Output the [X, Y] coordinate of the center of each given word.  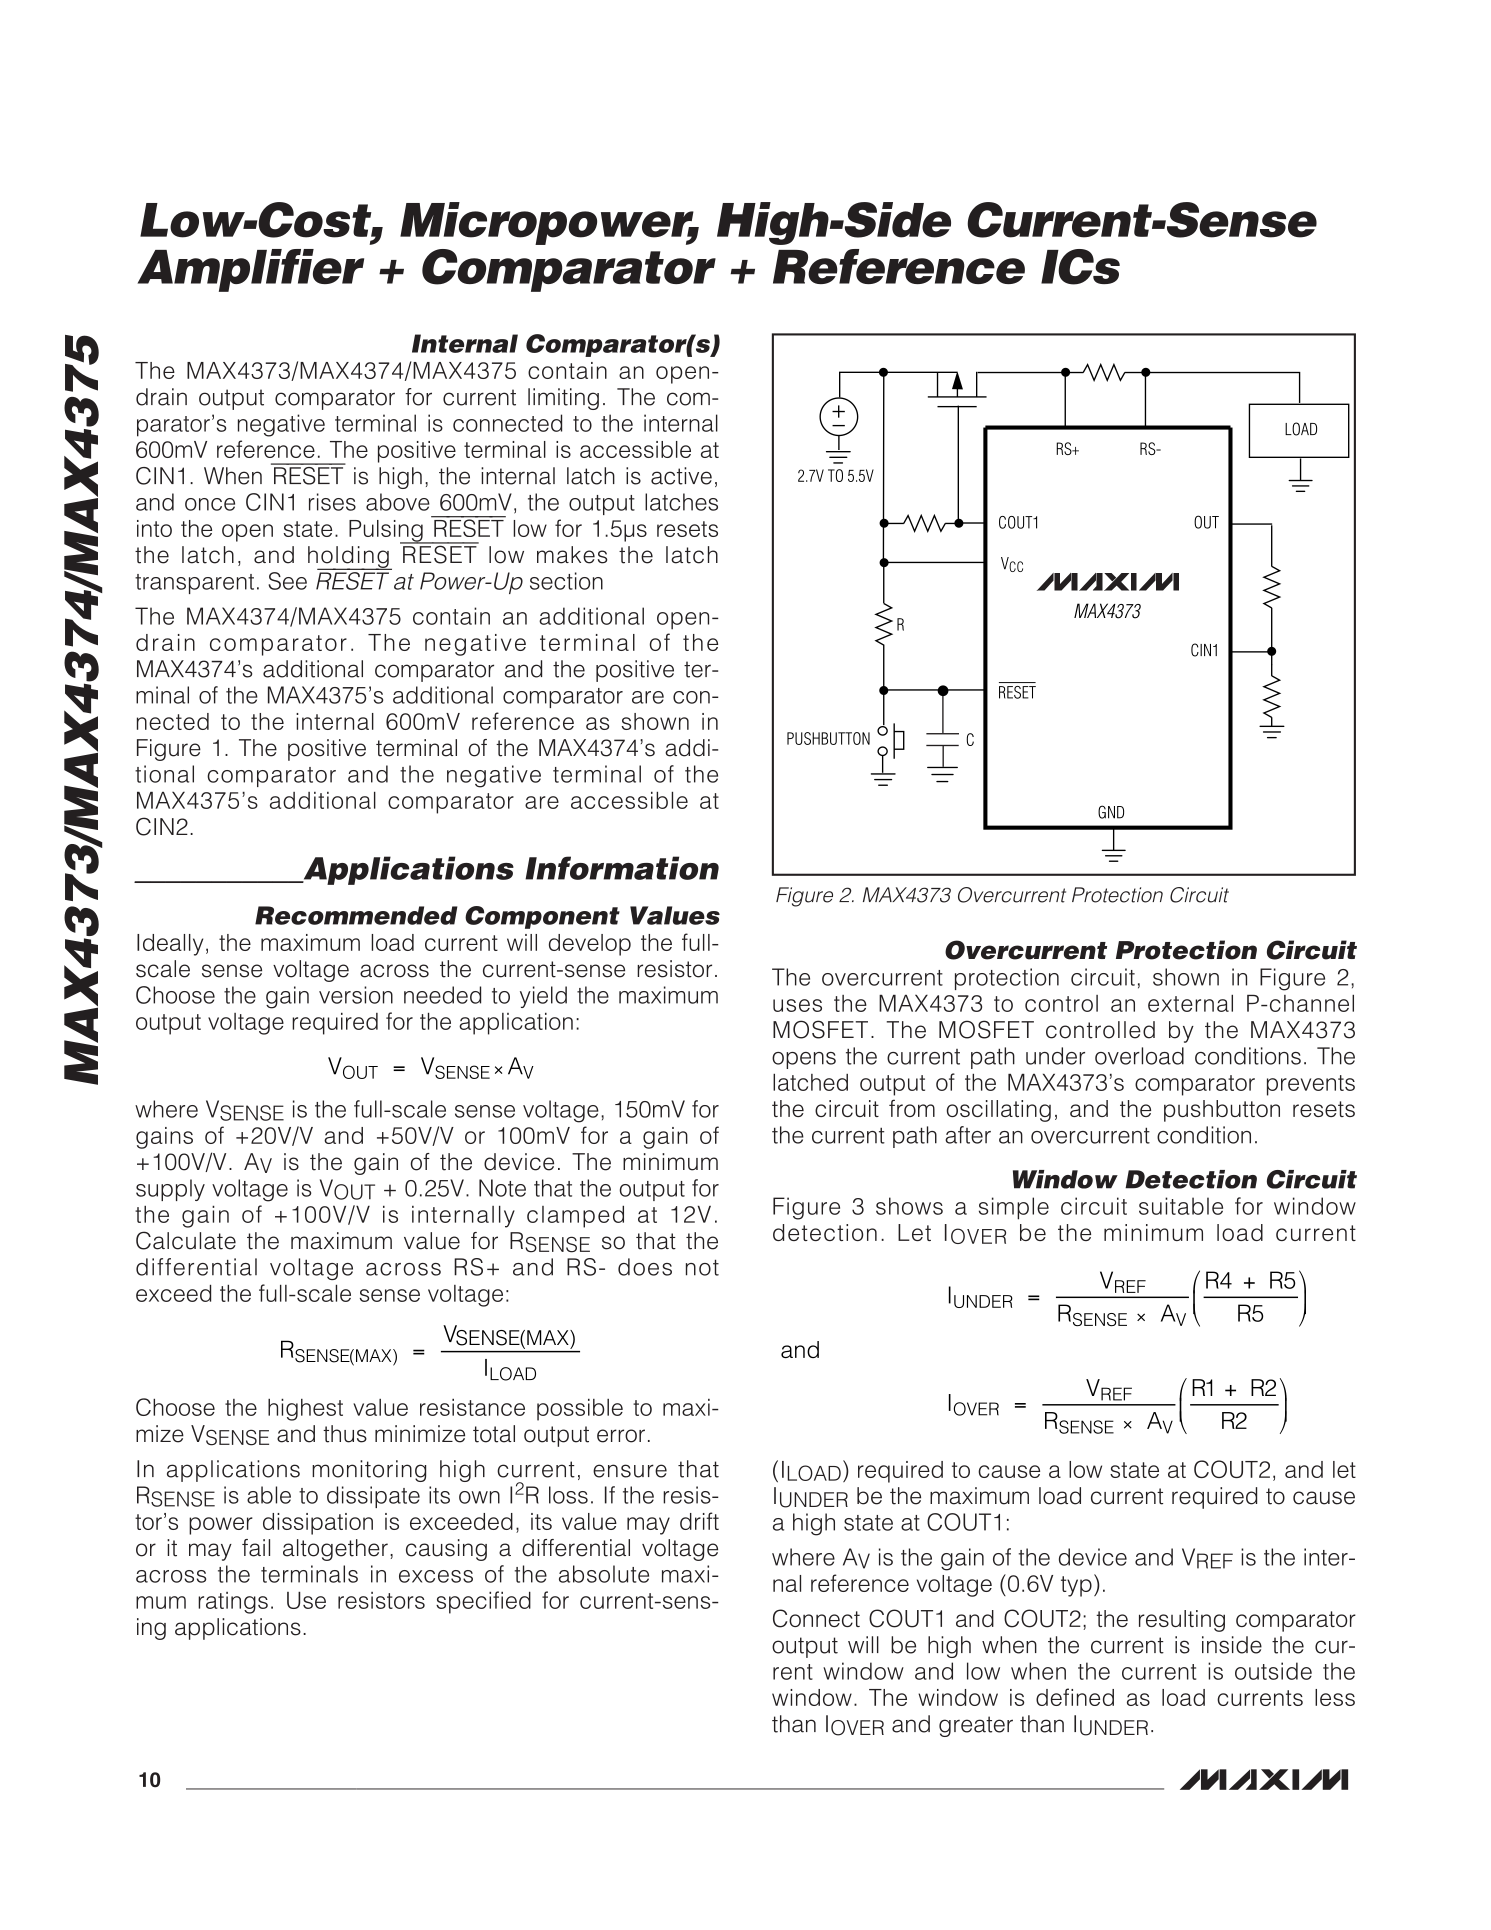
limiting [563, 399]
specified [483, 1602]
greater [976, 1726]
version [356, 995]
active [681, 476]
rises [332, 502]
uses [797, 1005]
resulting [1182, 1621]
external [1190, 1003]
